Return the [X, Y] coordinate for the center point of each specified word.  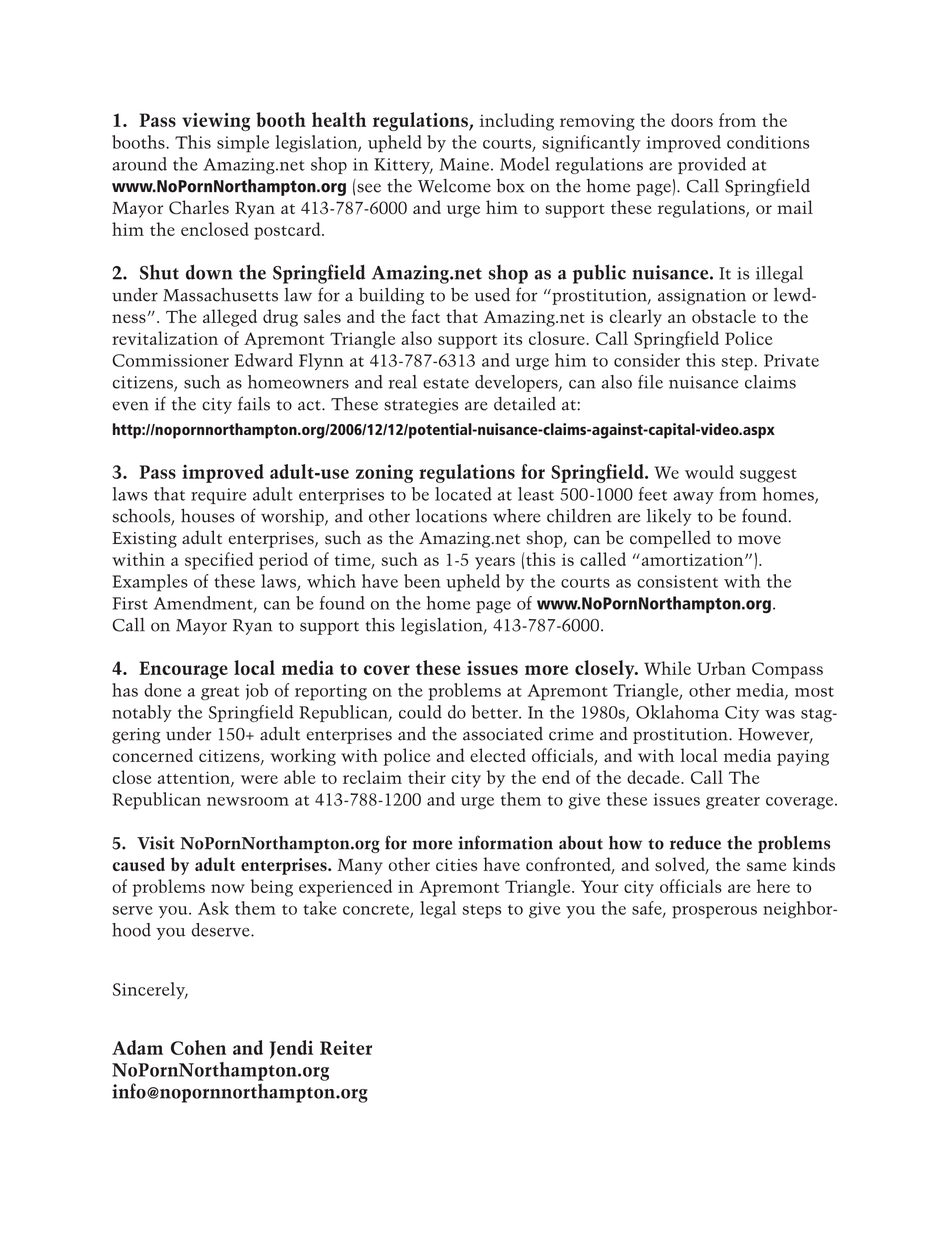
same [766, 866]
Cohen [198, 1047]
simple [243, 144]
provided [712, 165]
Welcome [454, 186]
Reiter [346, 1047]
